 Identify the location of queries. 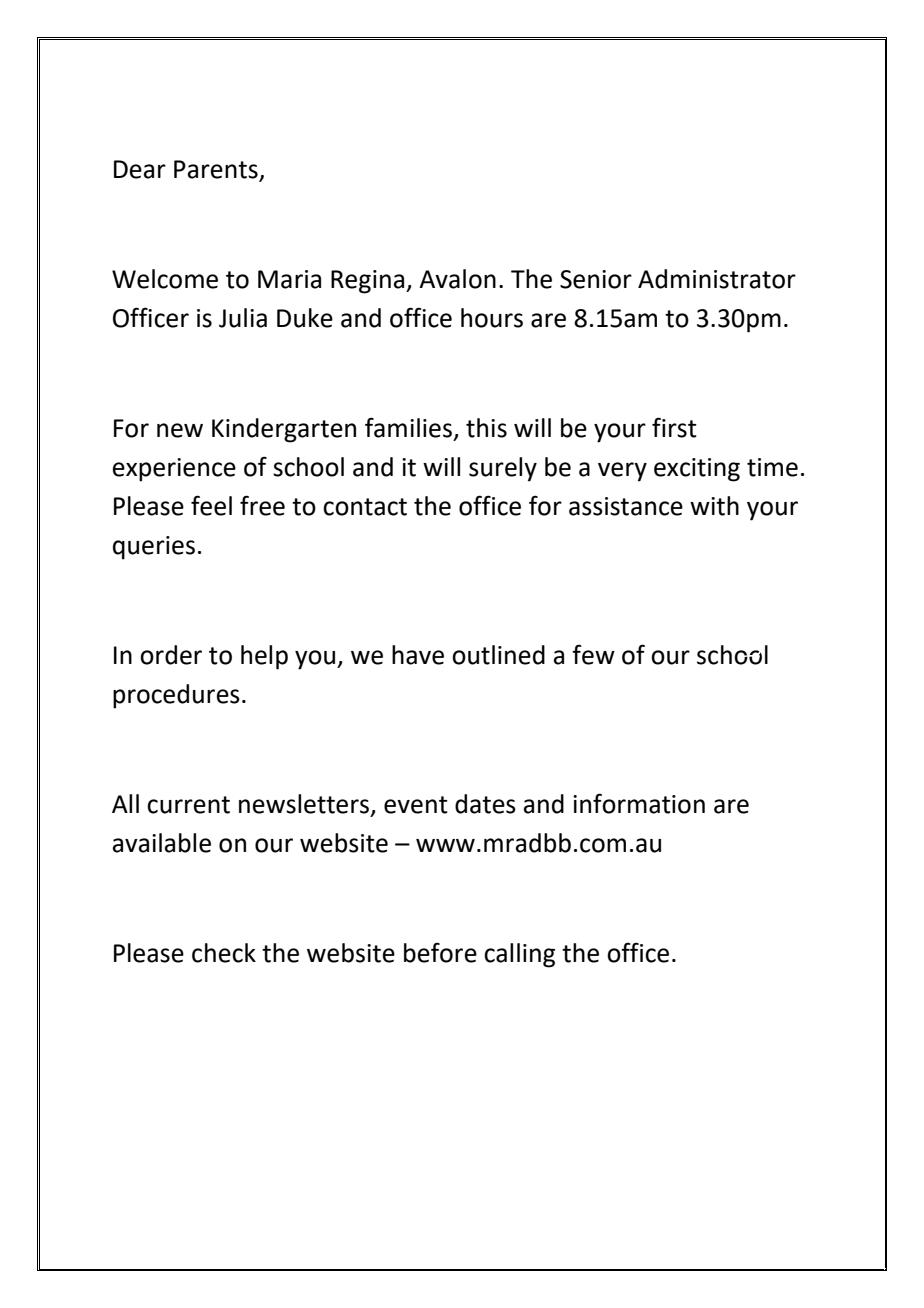
(154, 548).
